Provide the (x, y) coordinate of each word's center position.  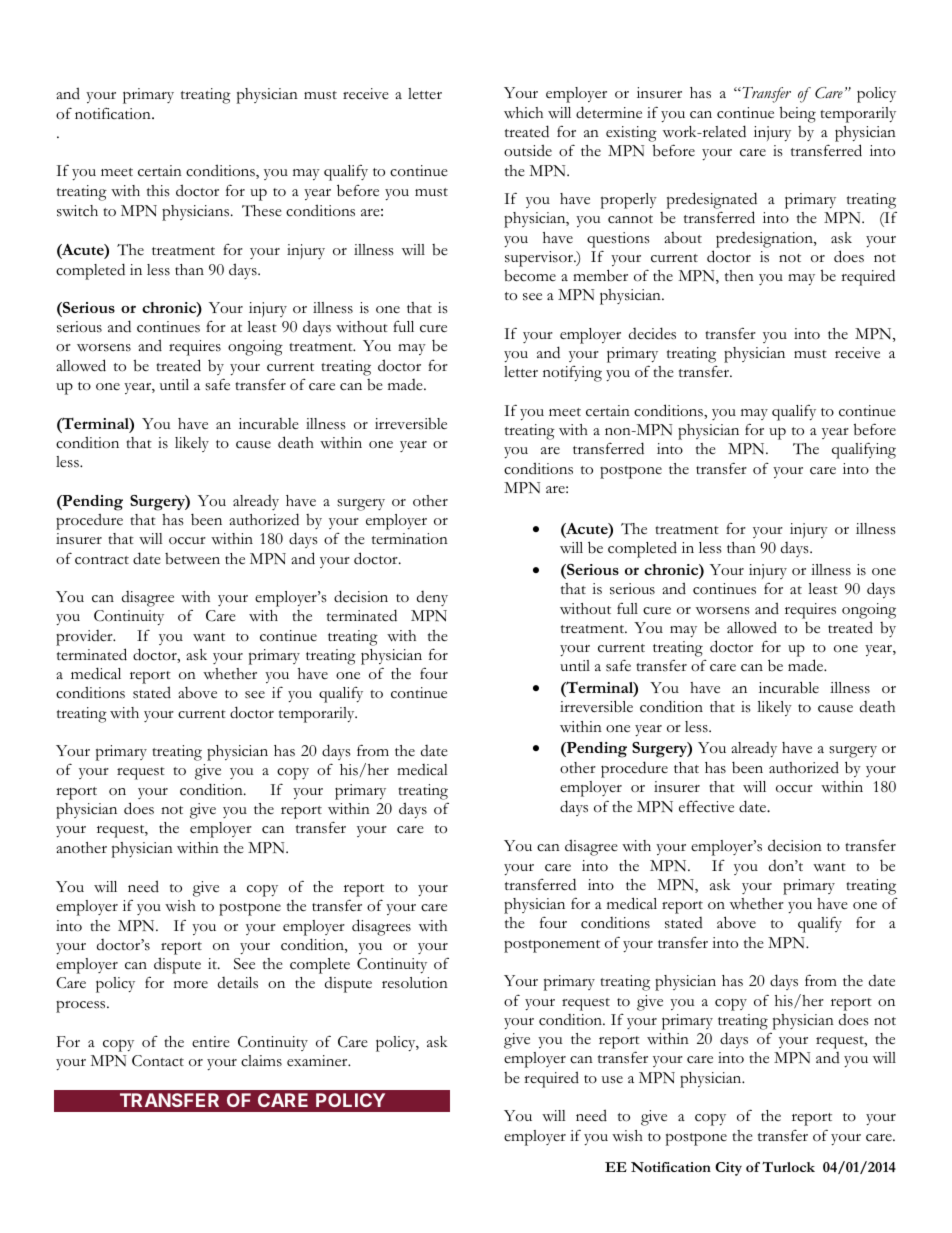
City (728, 1169)
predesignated (712, 200)
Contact (158, 1061)
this (158, 191)
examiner (318, 1061)
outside (528, 150)
